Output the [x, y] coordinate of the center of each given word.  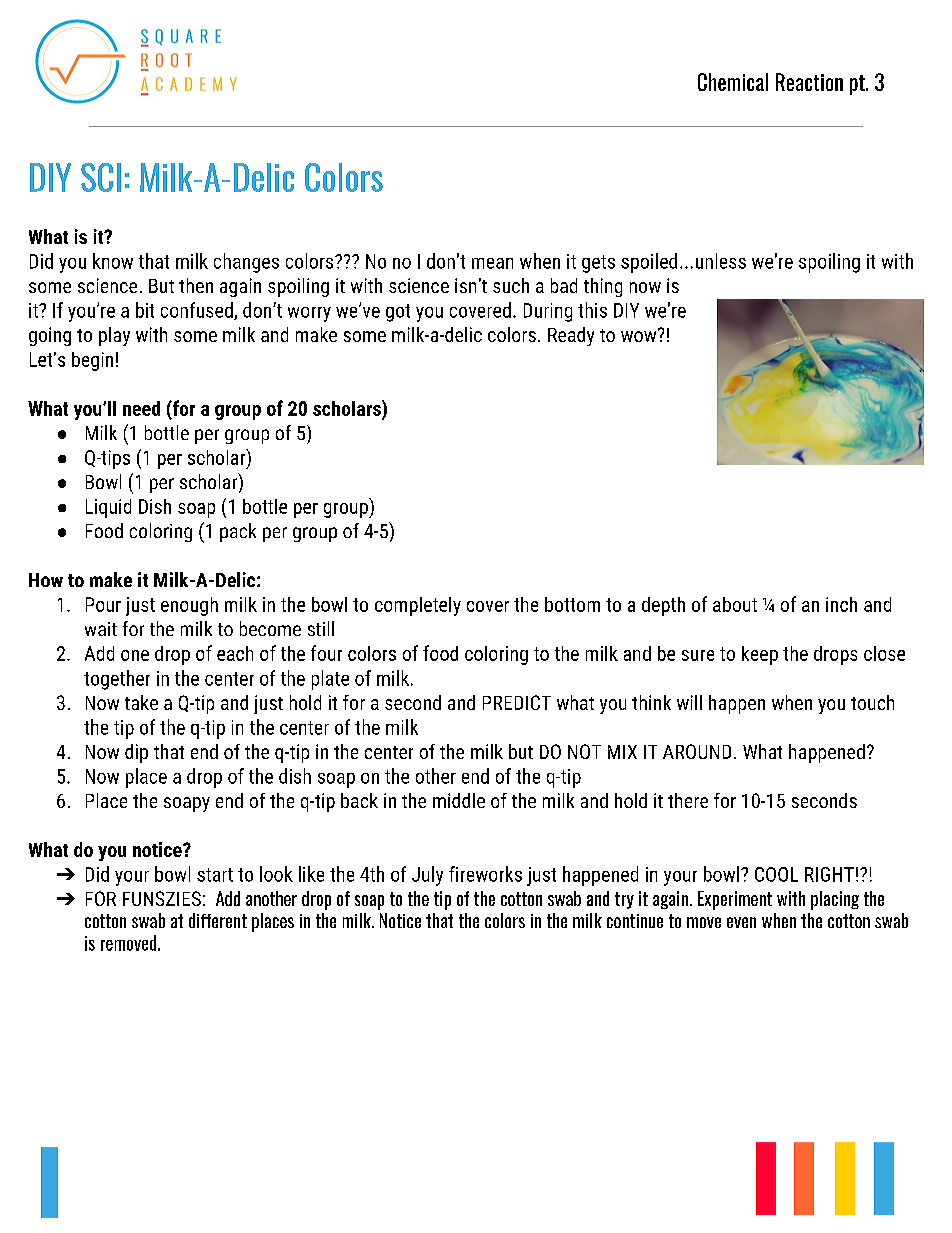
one [135, 655]
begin [92, 361]
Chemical [733, 82]
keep [760, 655]
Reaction [809, 82]
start [215, 875]
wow [640, 335]
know [113, 261]
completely [418, 606]
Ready [571, 336]
